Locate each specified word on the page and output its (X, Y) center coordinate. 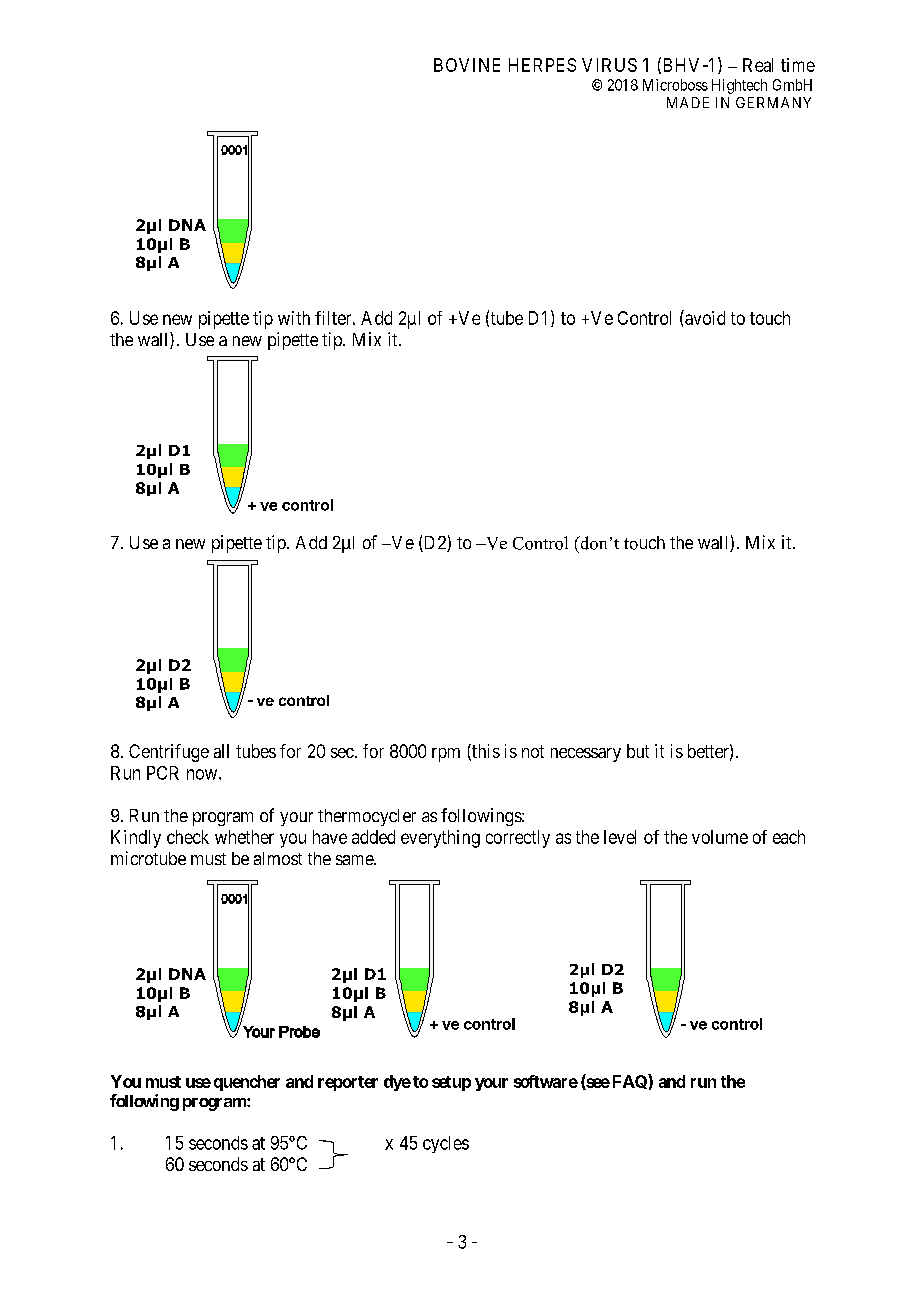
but (638, 751)
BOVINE (467, 65)
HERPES (542, 65)
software (546, 1081)
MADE (688, 102)
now (203, 774)
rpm (446, 755)
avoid (704, 317)
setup (451, 1083)
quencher (247, 1083)
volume (720, 837)
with (294, 318)
